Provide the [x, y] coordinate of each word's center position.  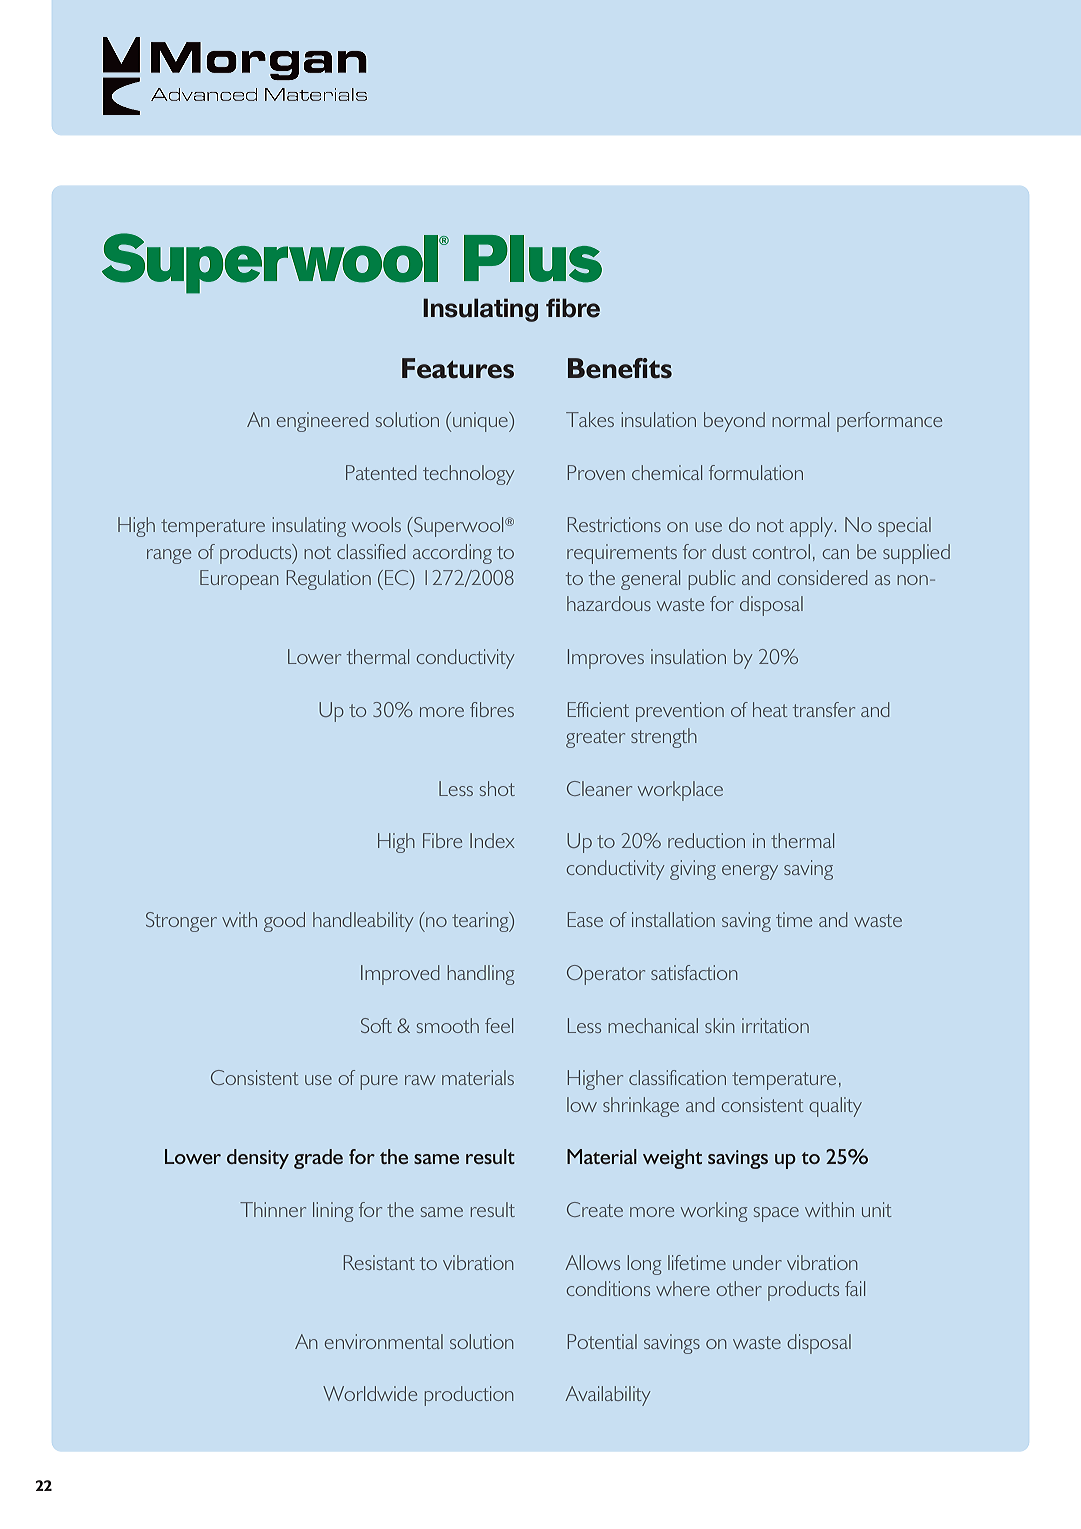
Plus [533, 259]
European [239, 580]
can [836, 554]
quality [835, 1107]
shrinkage [641, 1107]
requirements [622, 554]
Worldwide [370, 1393]
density [258, 1159]
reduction [706, 840]
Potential [602, 1341]
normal [800, 419]
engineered [322, 422]
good [284, 922]
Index [492, 840]
